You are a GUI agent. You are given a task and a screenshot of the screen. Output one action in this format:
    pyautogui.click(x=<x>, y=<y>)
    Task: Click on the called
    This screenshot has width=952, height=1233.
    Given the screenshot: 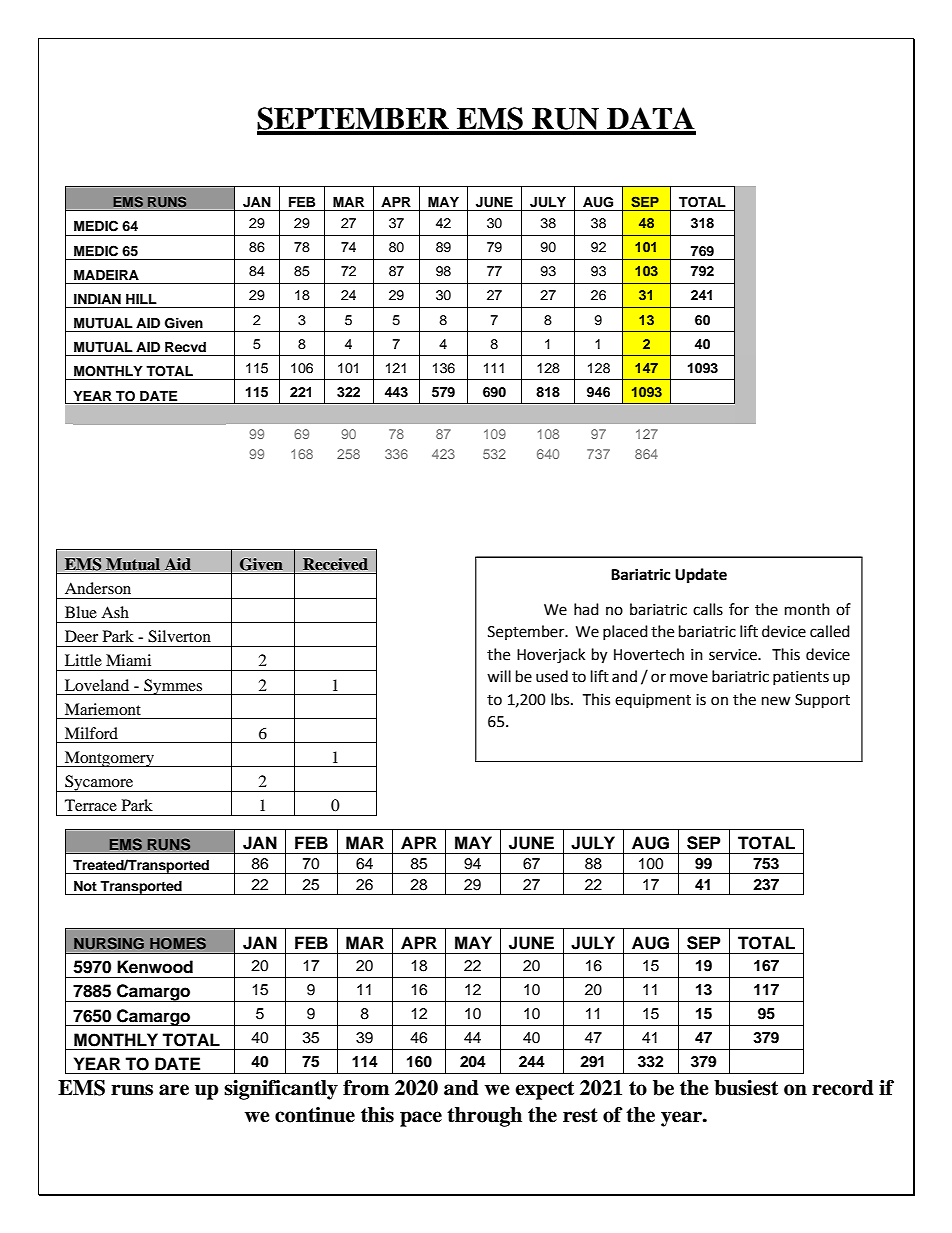 What is the action you would take?
    pyautogui.click(x=830, y=631)
